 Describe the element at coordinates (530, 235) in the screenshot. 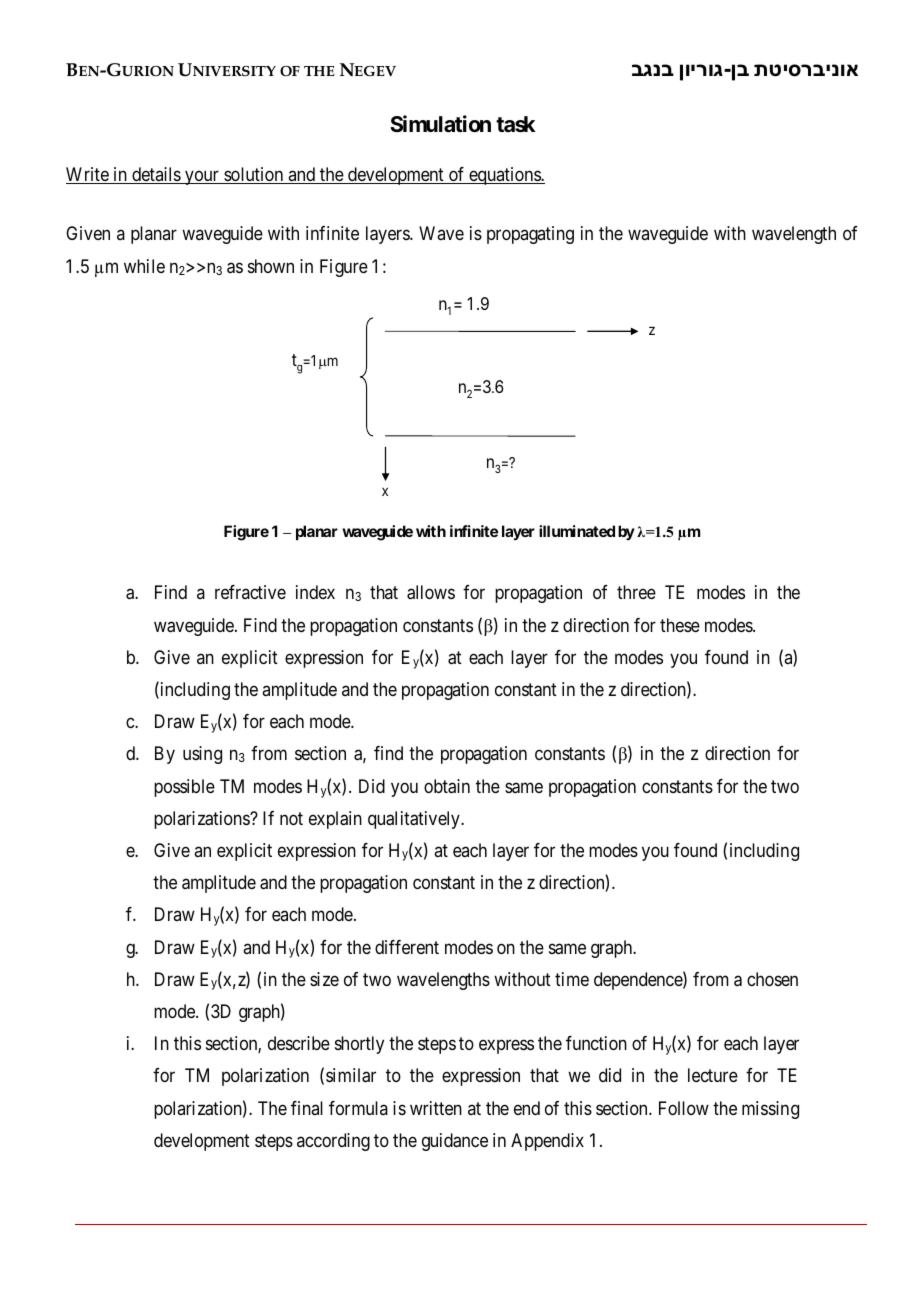

I see `propagating` at that location.
